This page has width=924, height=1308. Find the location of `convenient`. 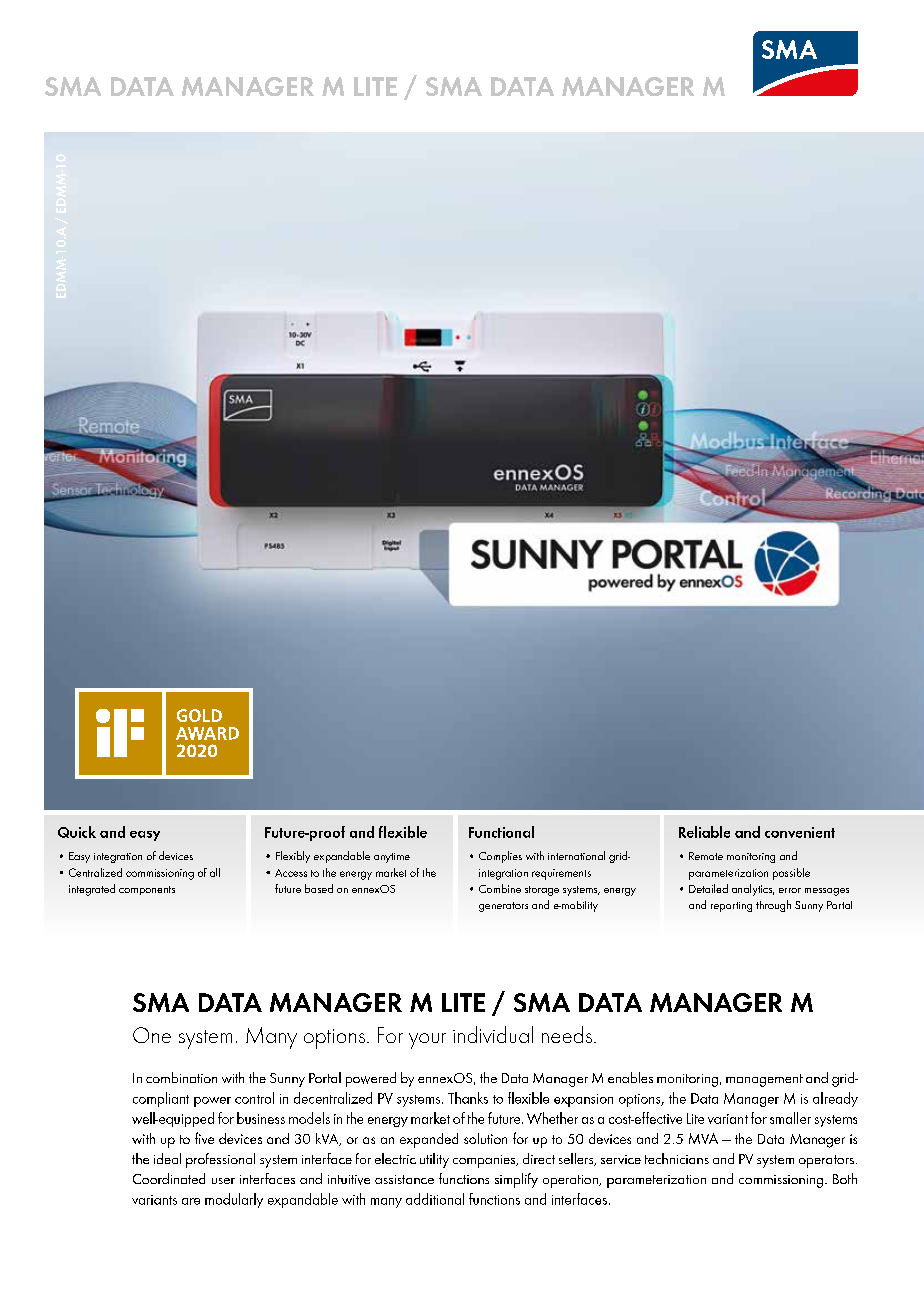

convenient is located at coordinates (800, 832).
